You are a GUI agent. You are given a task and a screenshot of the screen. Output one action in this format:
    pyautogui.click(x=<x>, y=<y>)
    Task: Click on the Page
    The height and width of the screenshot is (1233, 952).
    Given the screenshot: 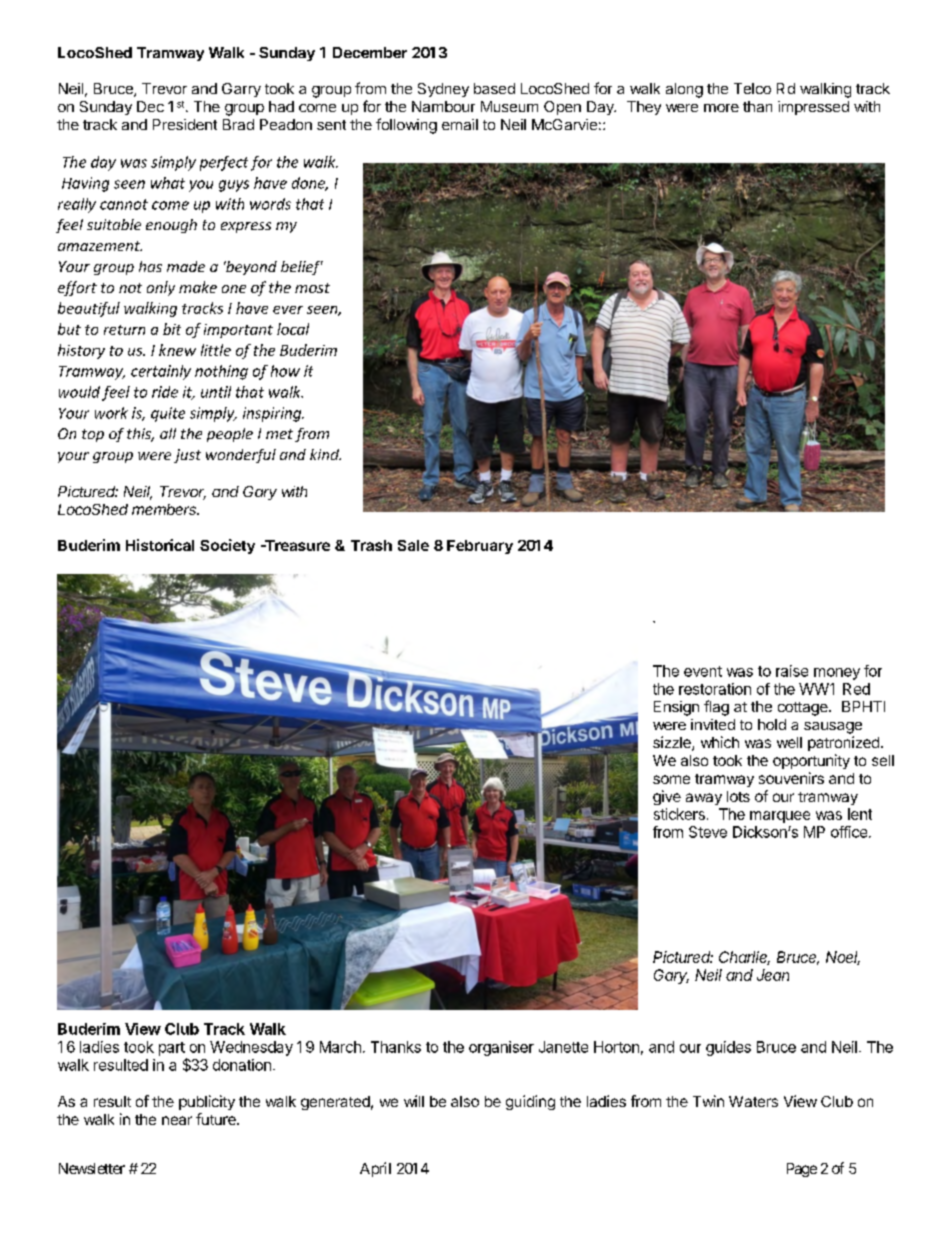 What is the action you would take?
    pyautogui.click(x=802, y=1170)
